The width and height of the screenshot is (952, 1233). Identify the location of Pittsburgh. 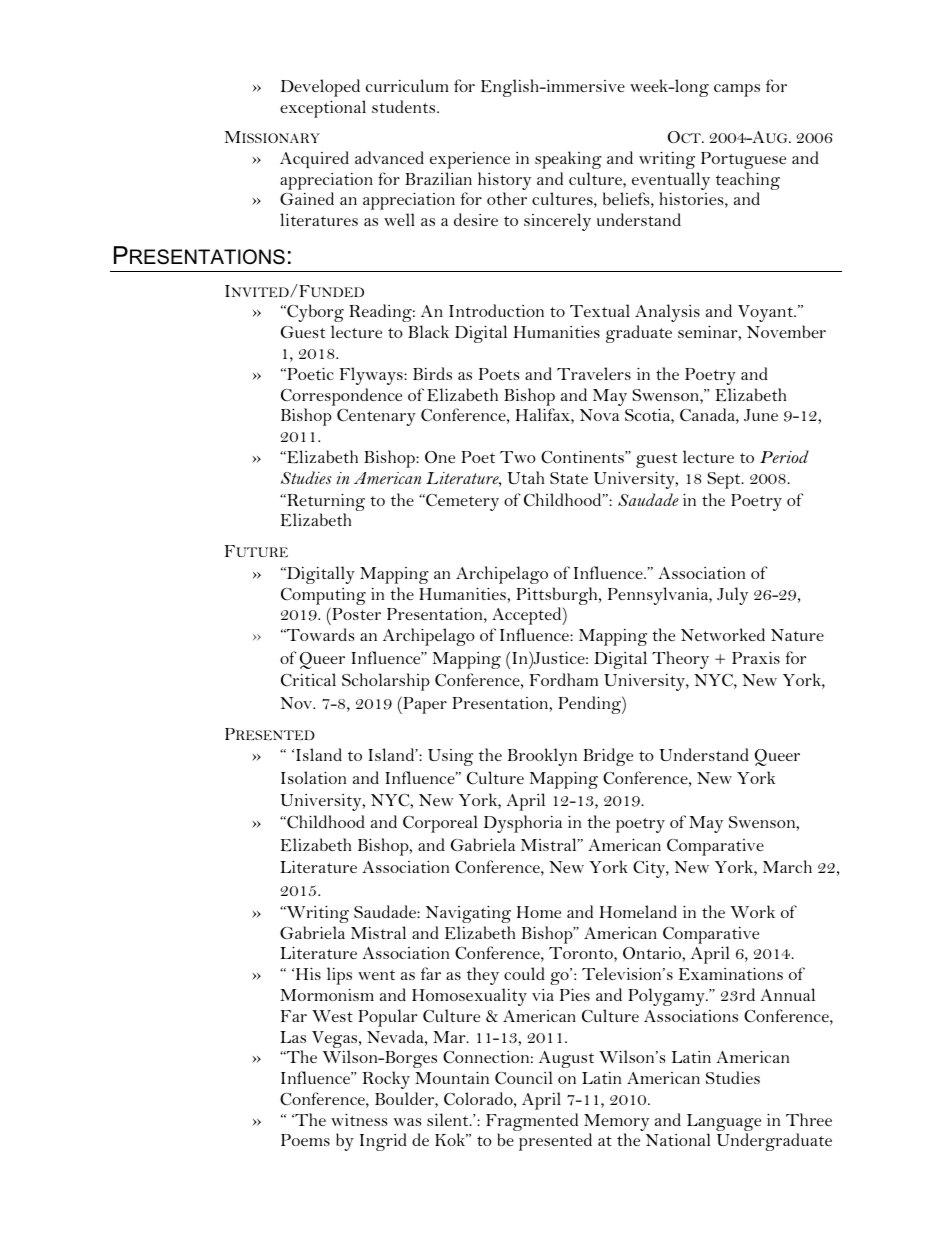
(558, 597).
